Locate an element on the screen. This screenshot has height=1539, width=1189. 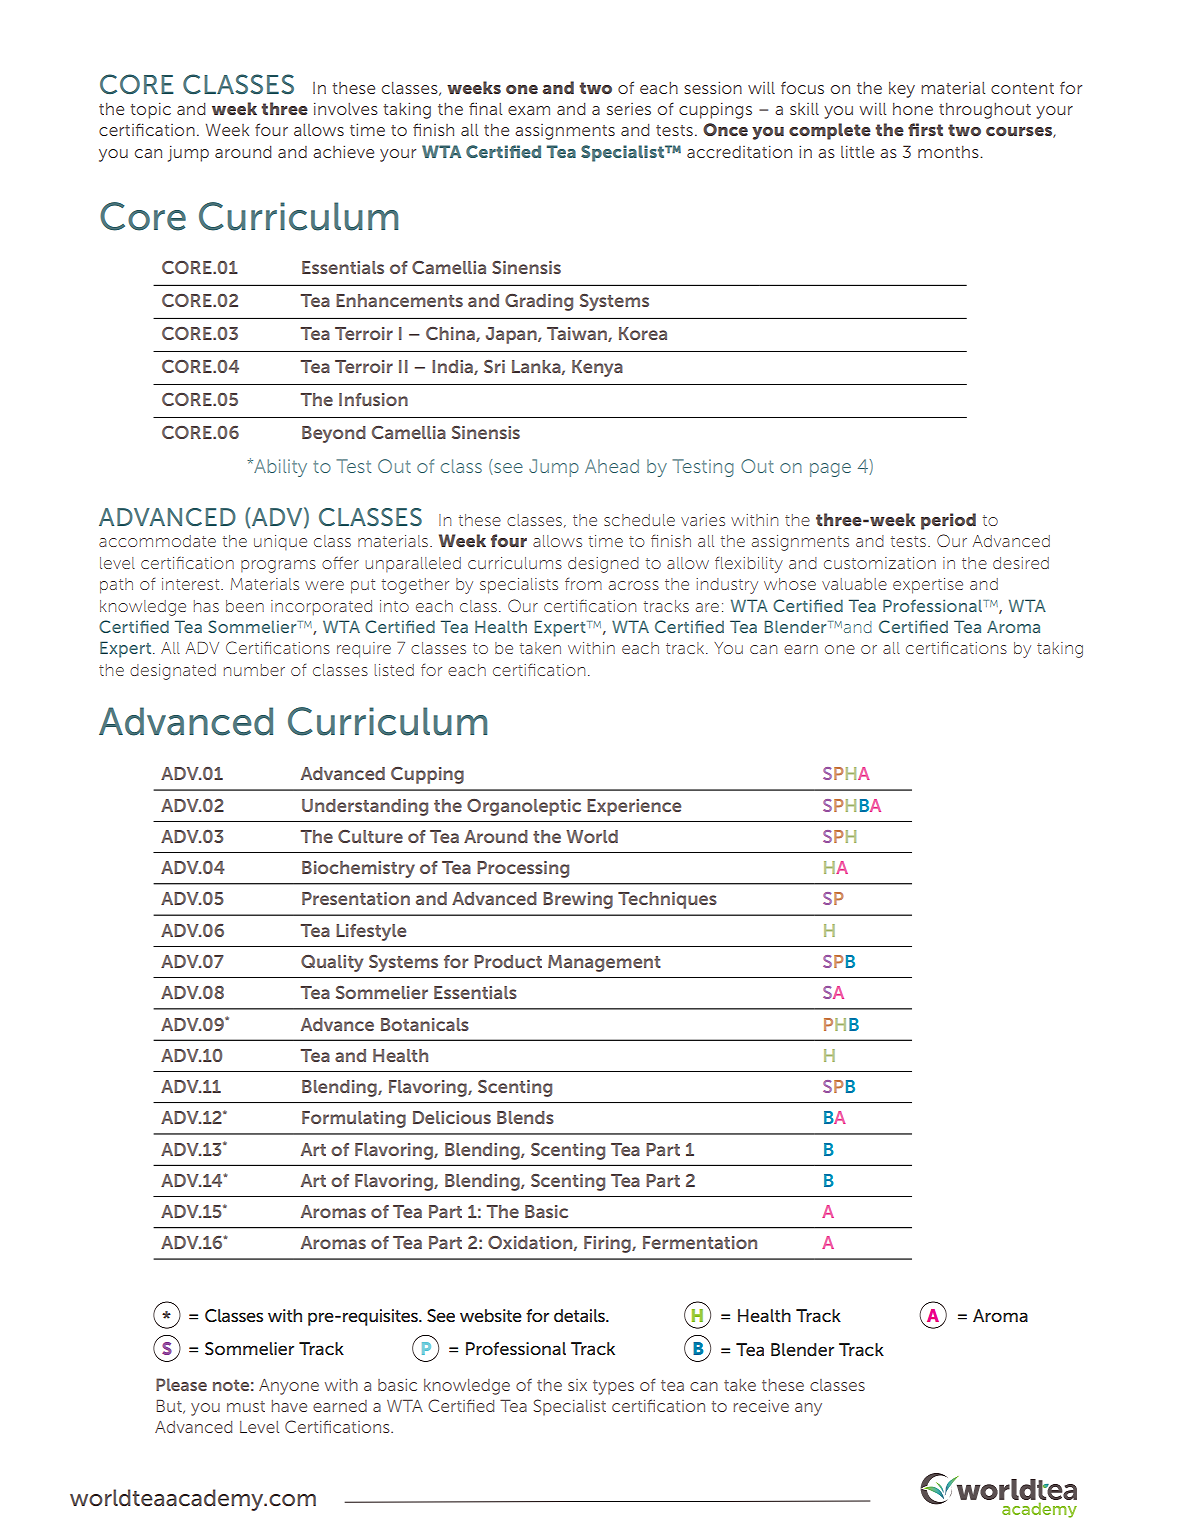
Please is located at coordinates (181, 1384).
